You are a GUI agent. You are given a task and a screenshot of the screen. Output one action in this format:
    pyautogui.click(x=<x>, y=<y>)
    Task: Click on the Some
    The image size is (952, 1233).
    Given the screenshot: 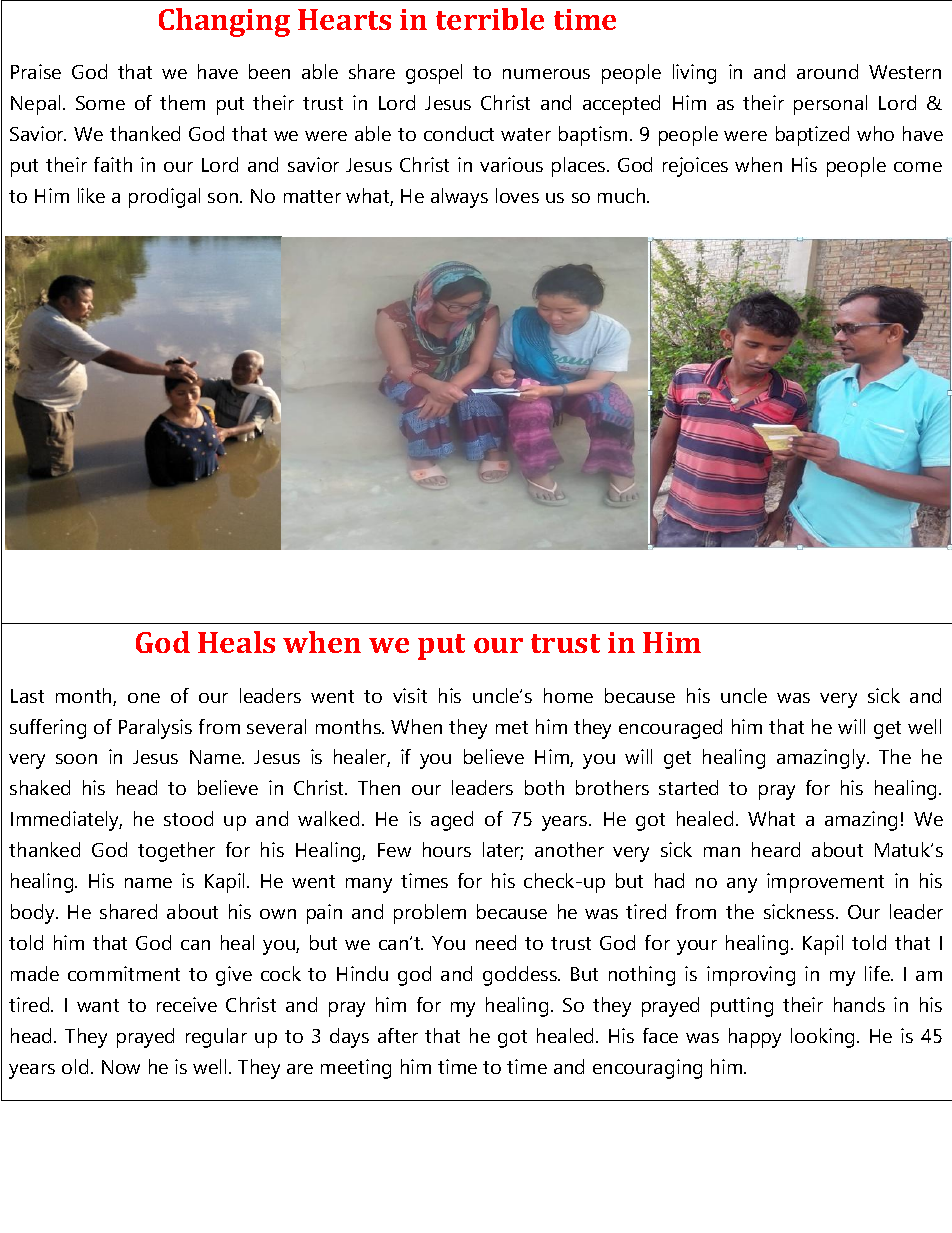 What is the action you would take?
    pyautogui.click(x=100, y=103)
